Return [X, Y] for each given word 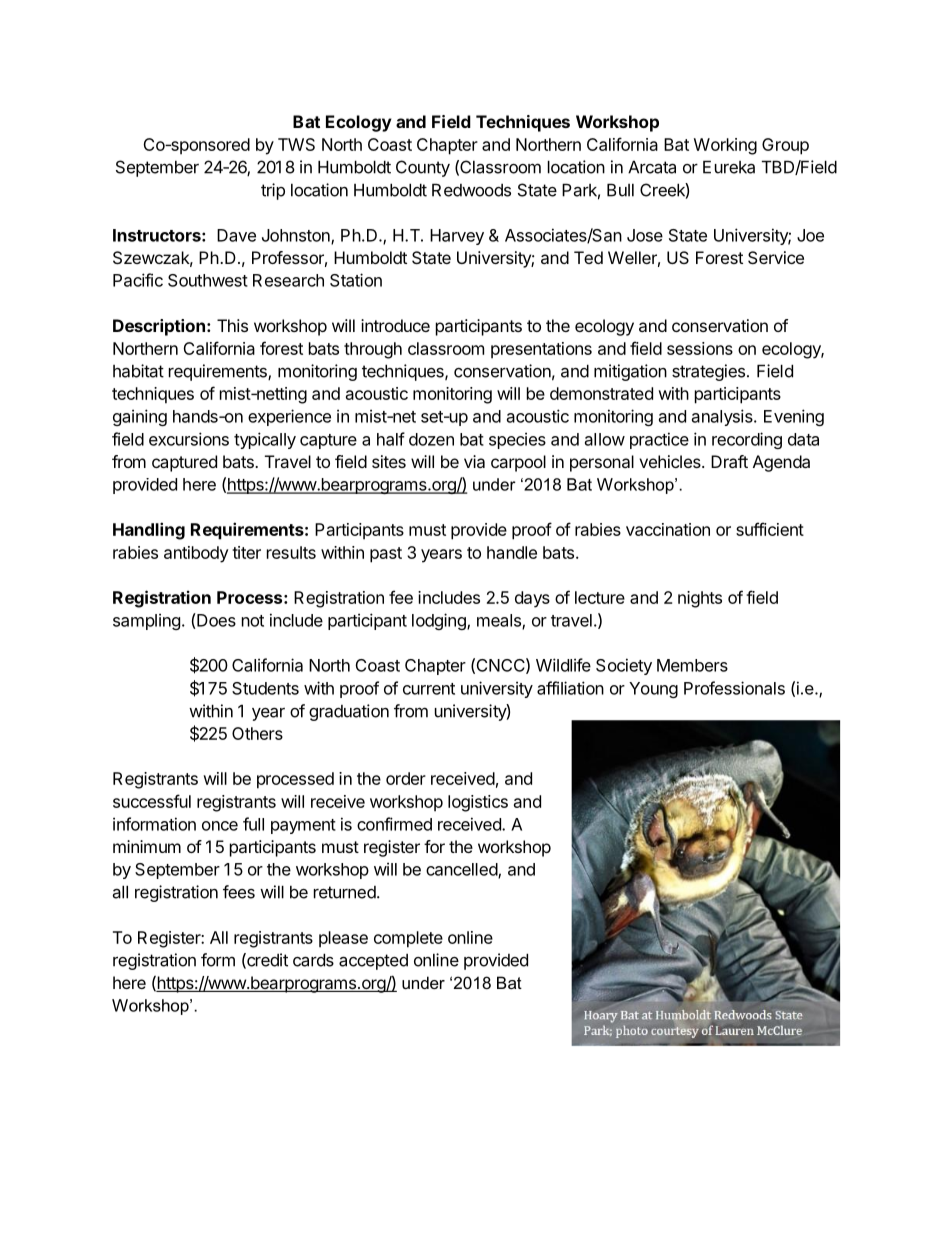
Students [265, 688]
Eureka [729, 167]
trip [273, 191]
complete [408, 939]
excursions [189, 439]
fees [239, 892]
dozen [431, 439]
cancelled [462, 870]
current [429, 689]
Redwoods [471, 190]
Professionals [734, 688]
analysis [723, 417]
